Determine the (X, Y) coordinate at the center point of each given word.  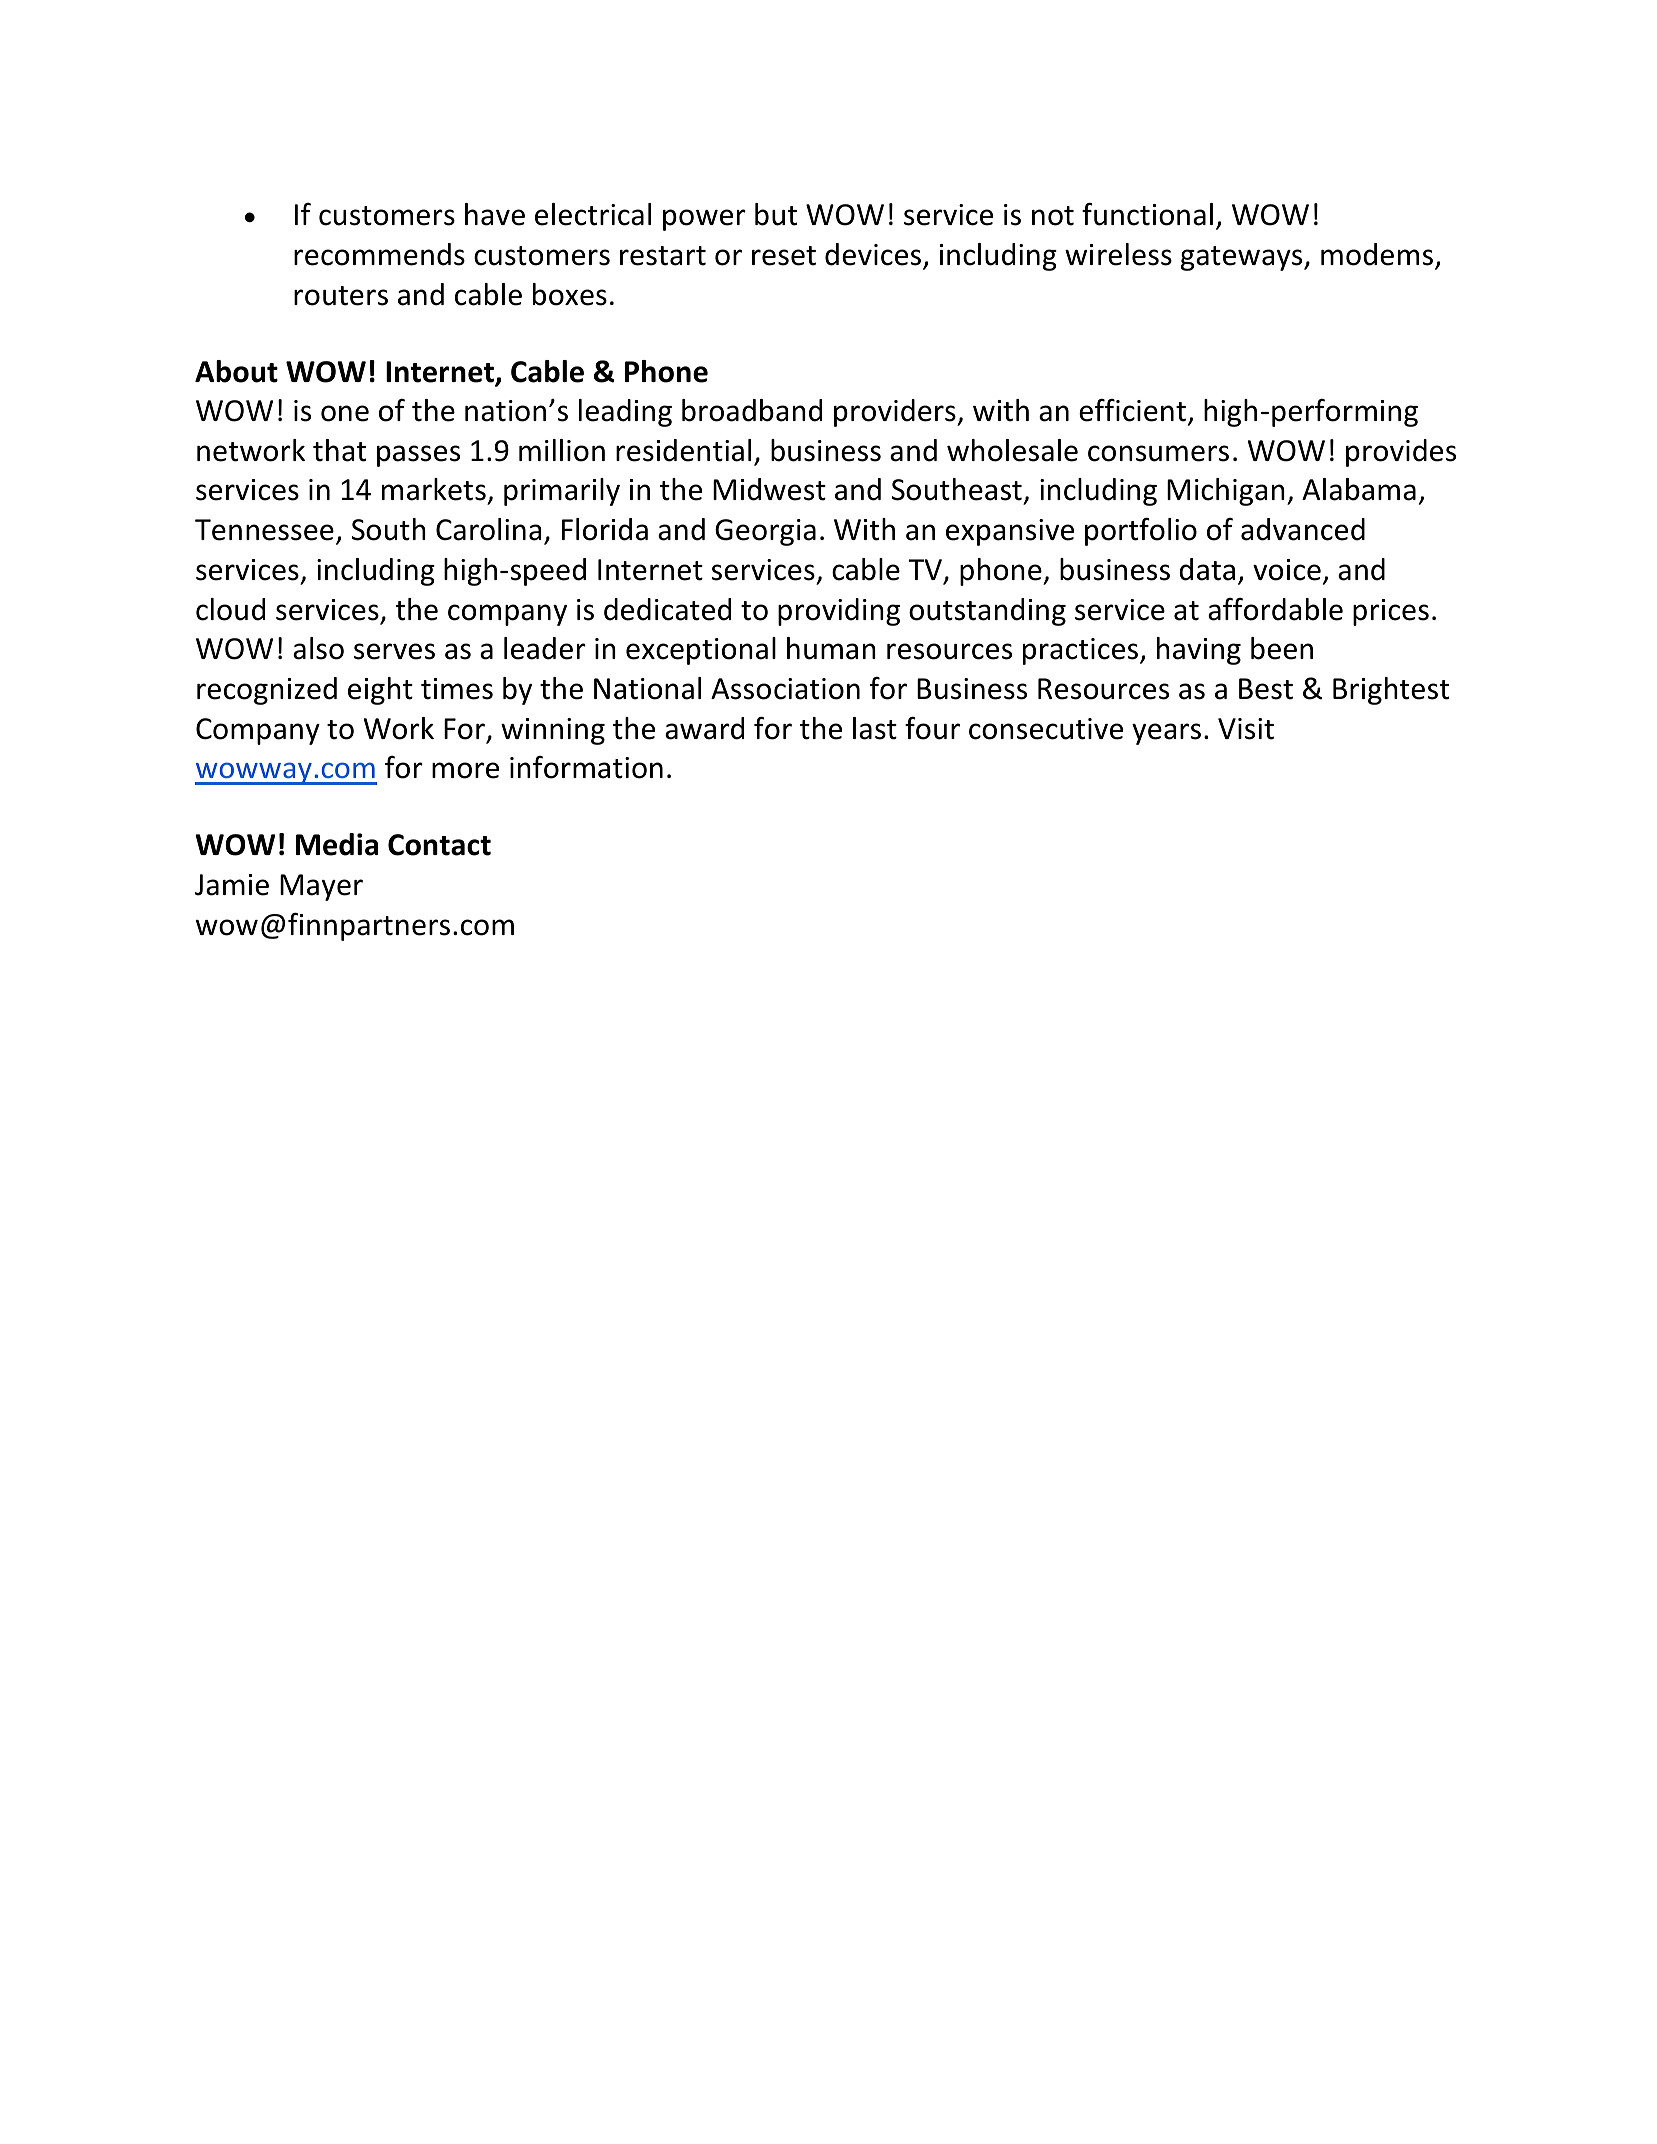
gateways (1243, 258)
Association (785, 689)
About (236, 371)
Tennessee (264, 530)
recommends (379, 254)
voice (1287, 570)
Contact (439, 845)
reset (784, 256)
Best (1266, 689)
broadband (752, 410)
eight (380, 691)
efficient (1132, 410)
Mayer (321, 887)
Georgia (765, 532)
